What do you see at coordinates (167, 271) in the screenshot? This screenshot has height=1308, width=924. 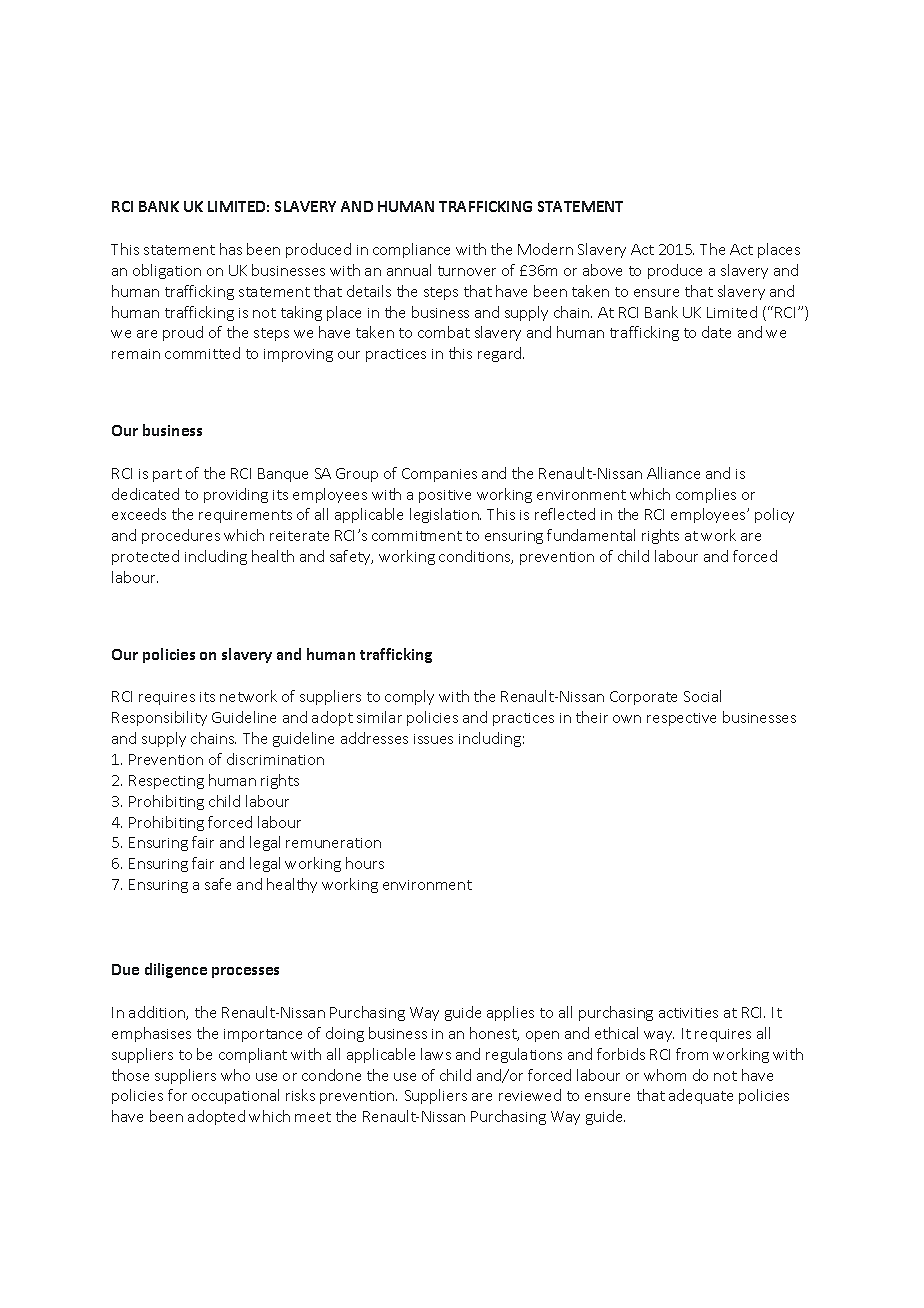 I see `obligation` at bounding box center [167, 271].
